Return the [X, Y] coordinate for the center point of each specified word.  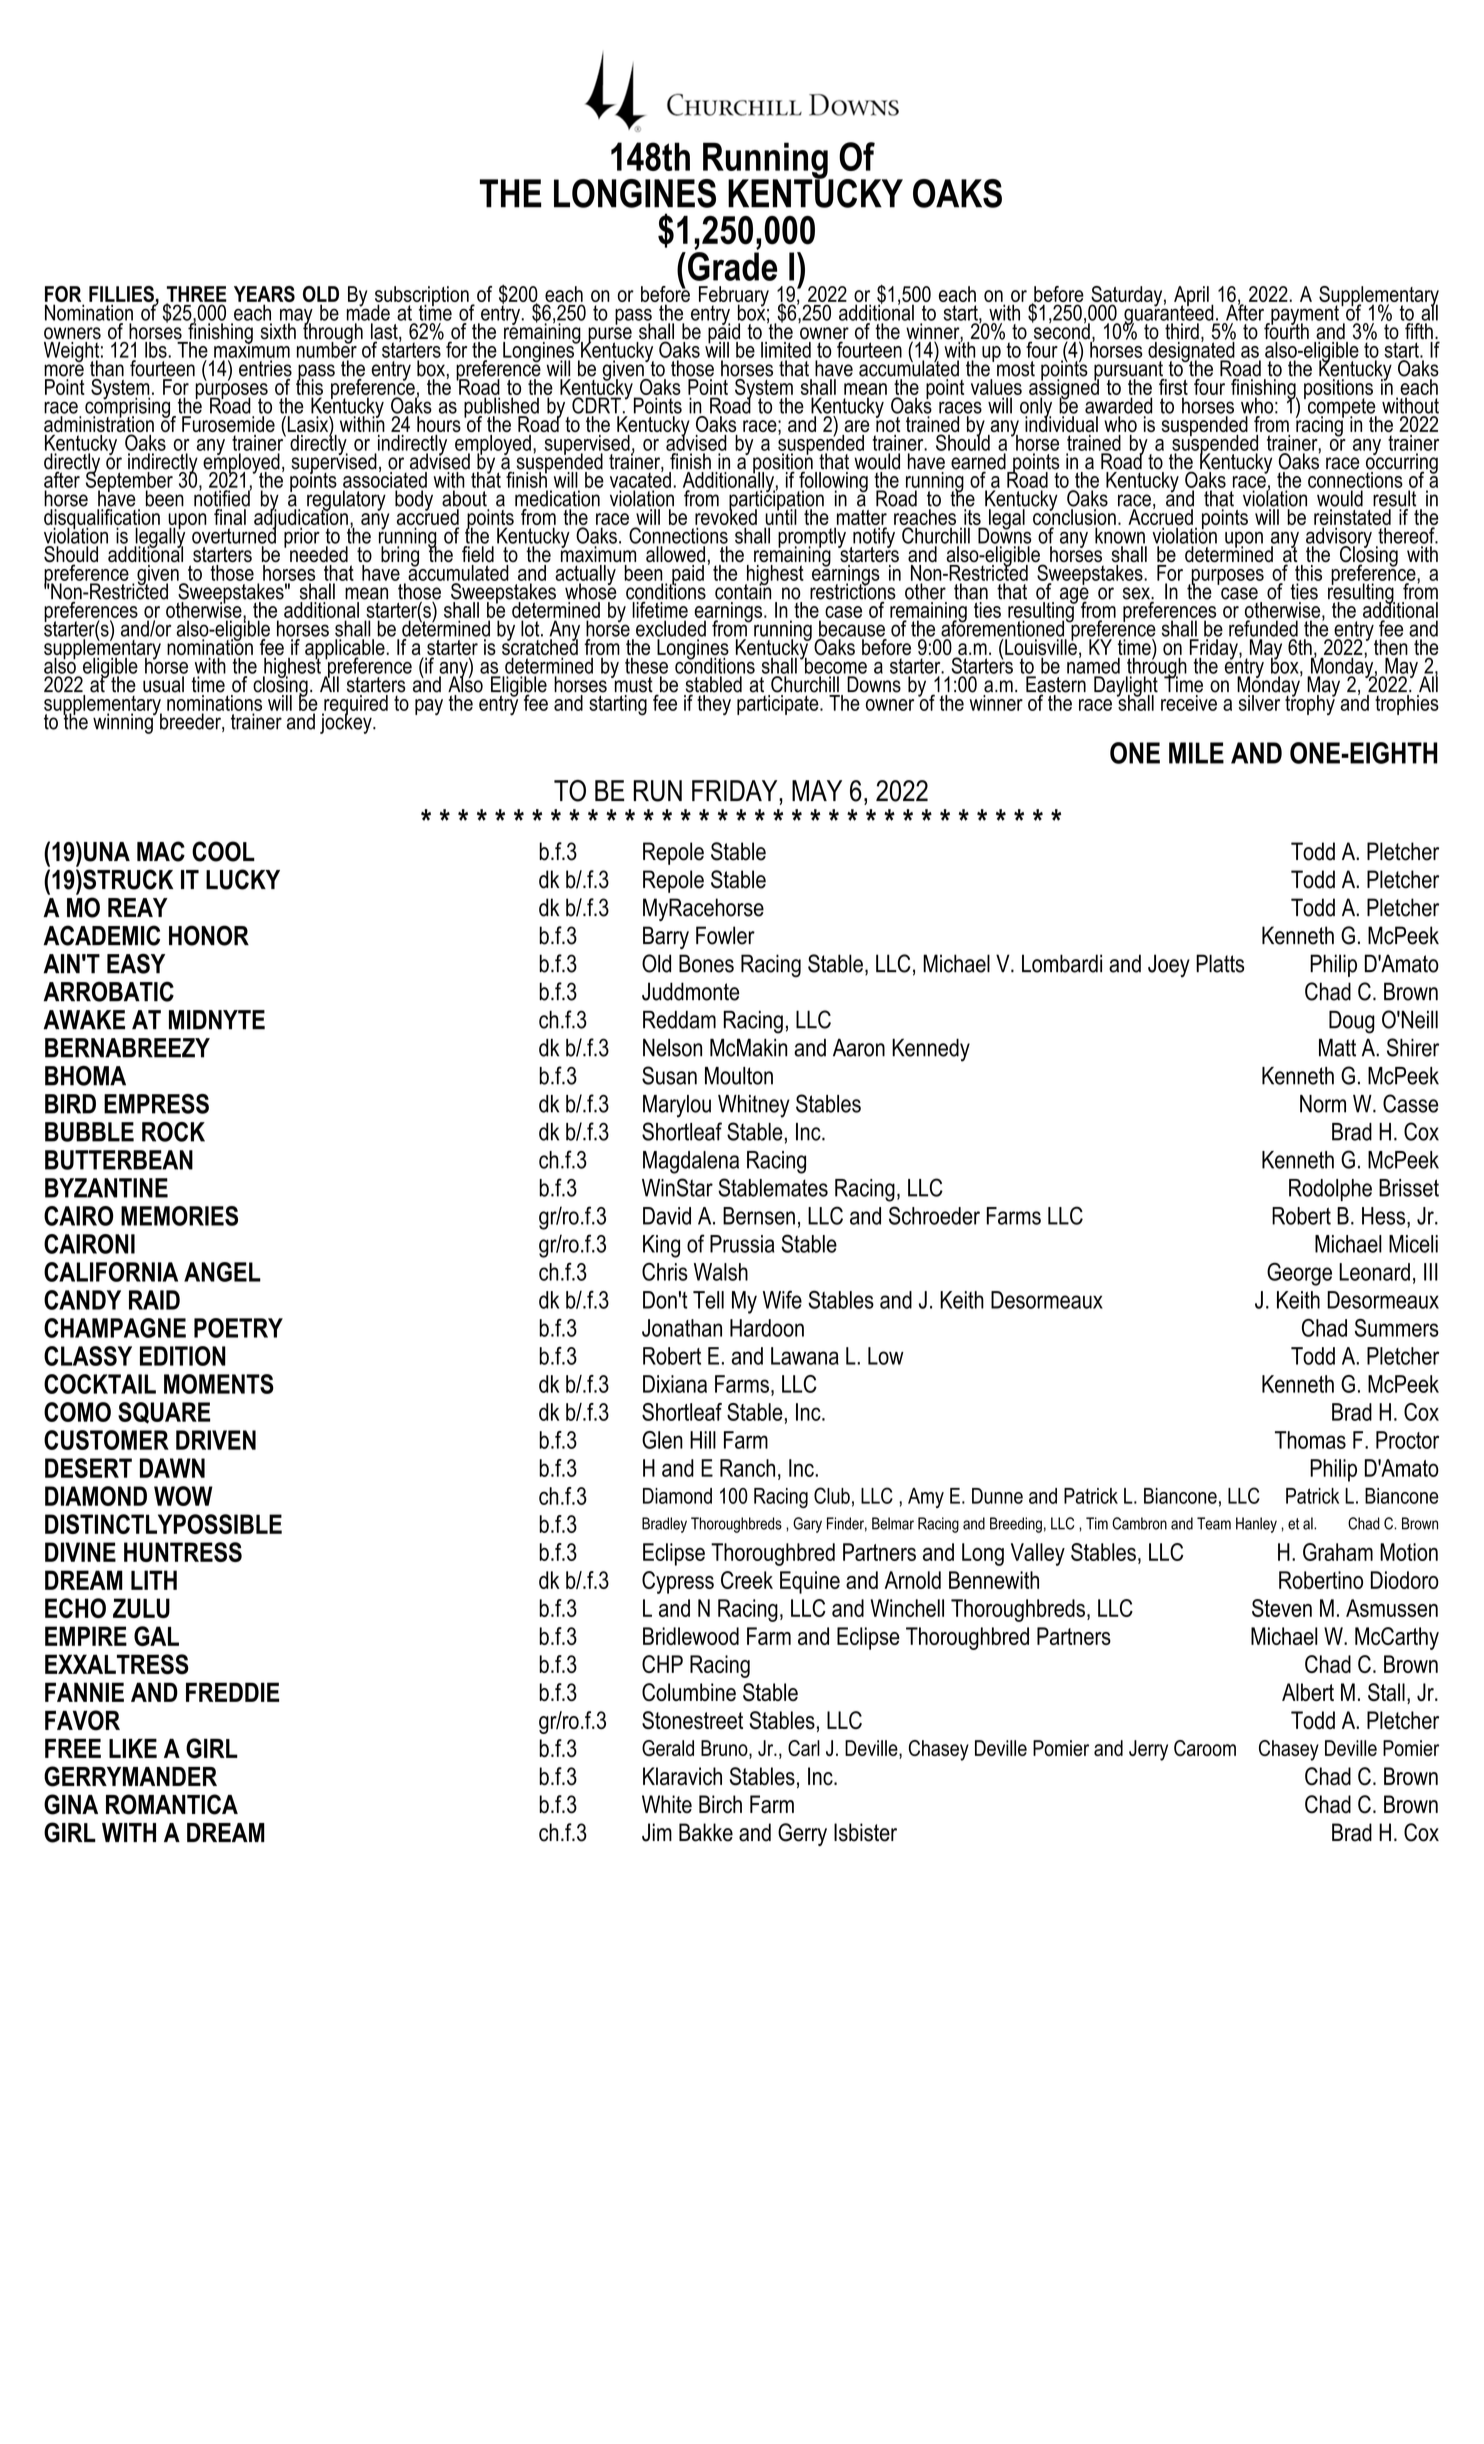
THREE [196, 295]
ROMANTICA [172, 1804]
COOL [223, 851]
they [714, 705]
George [1299, 1274]
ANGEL [222, 1272]
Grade [732, 266]
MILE [1196, 753]
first [1173, 385]
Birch [720, 1804]
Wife [782, 1299]
